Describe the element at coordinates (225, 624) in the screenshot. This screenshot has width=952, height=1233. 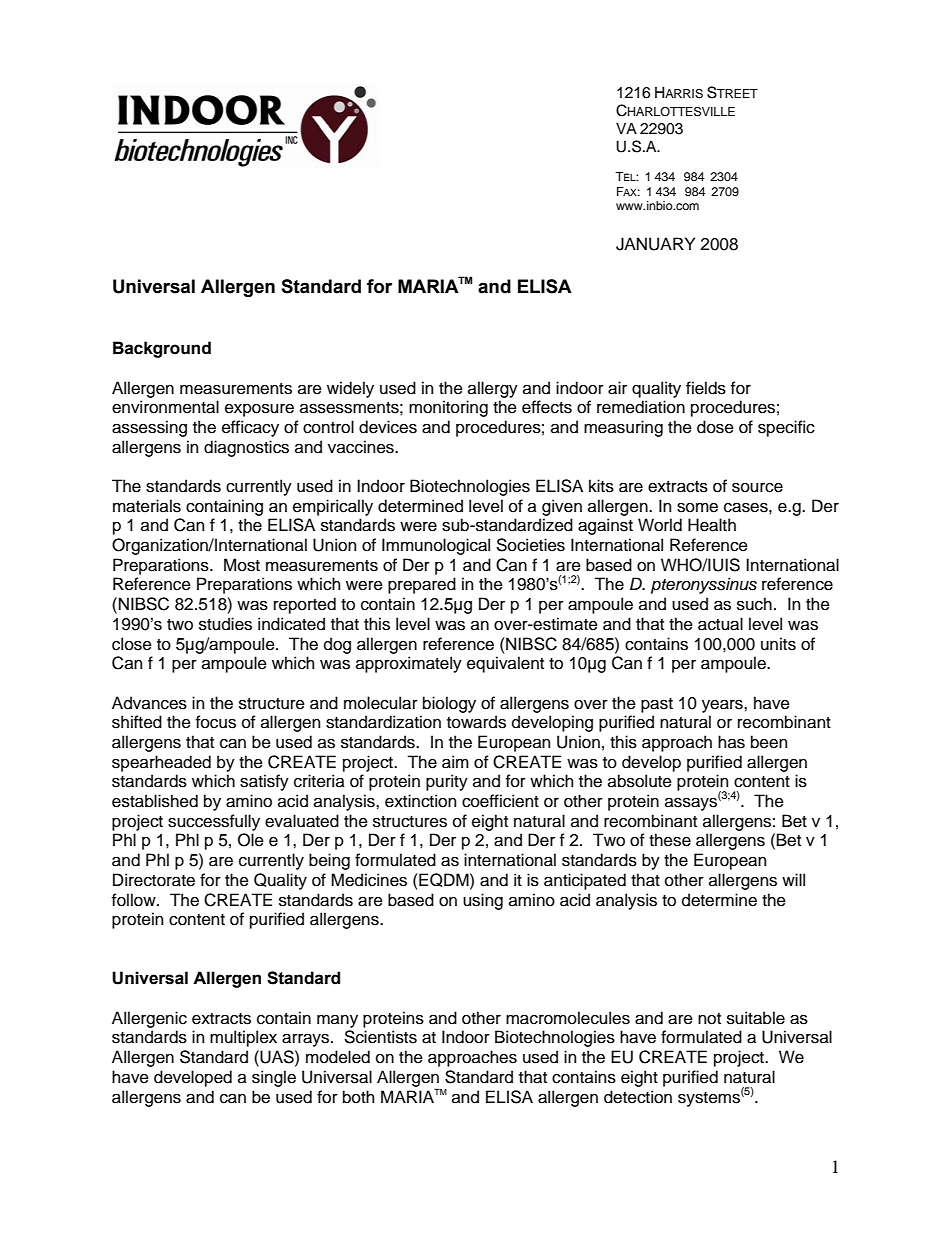
I see `studies` at that location.
